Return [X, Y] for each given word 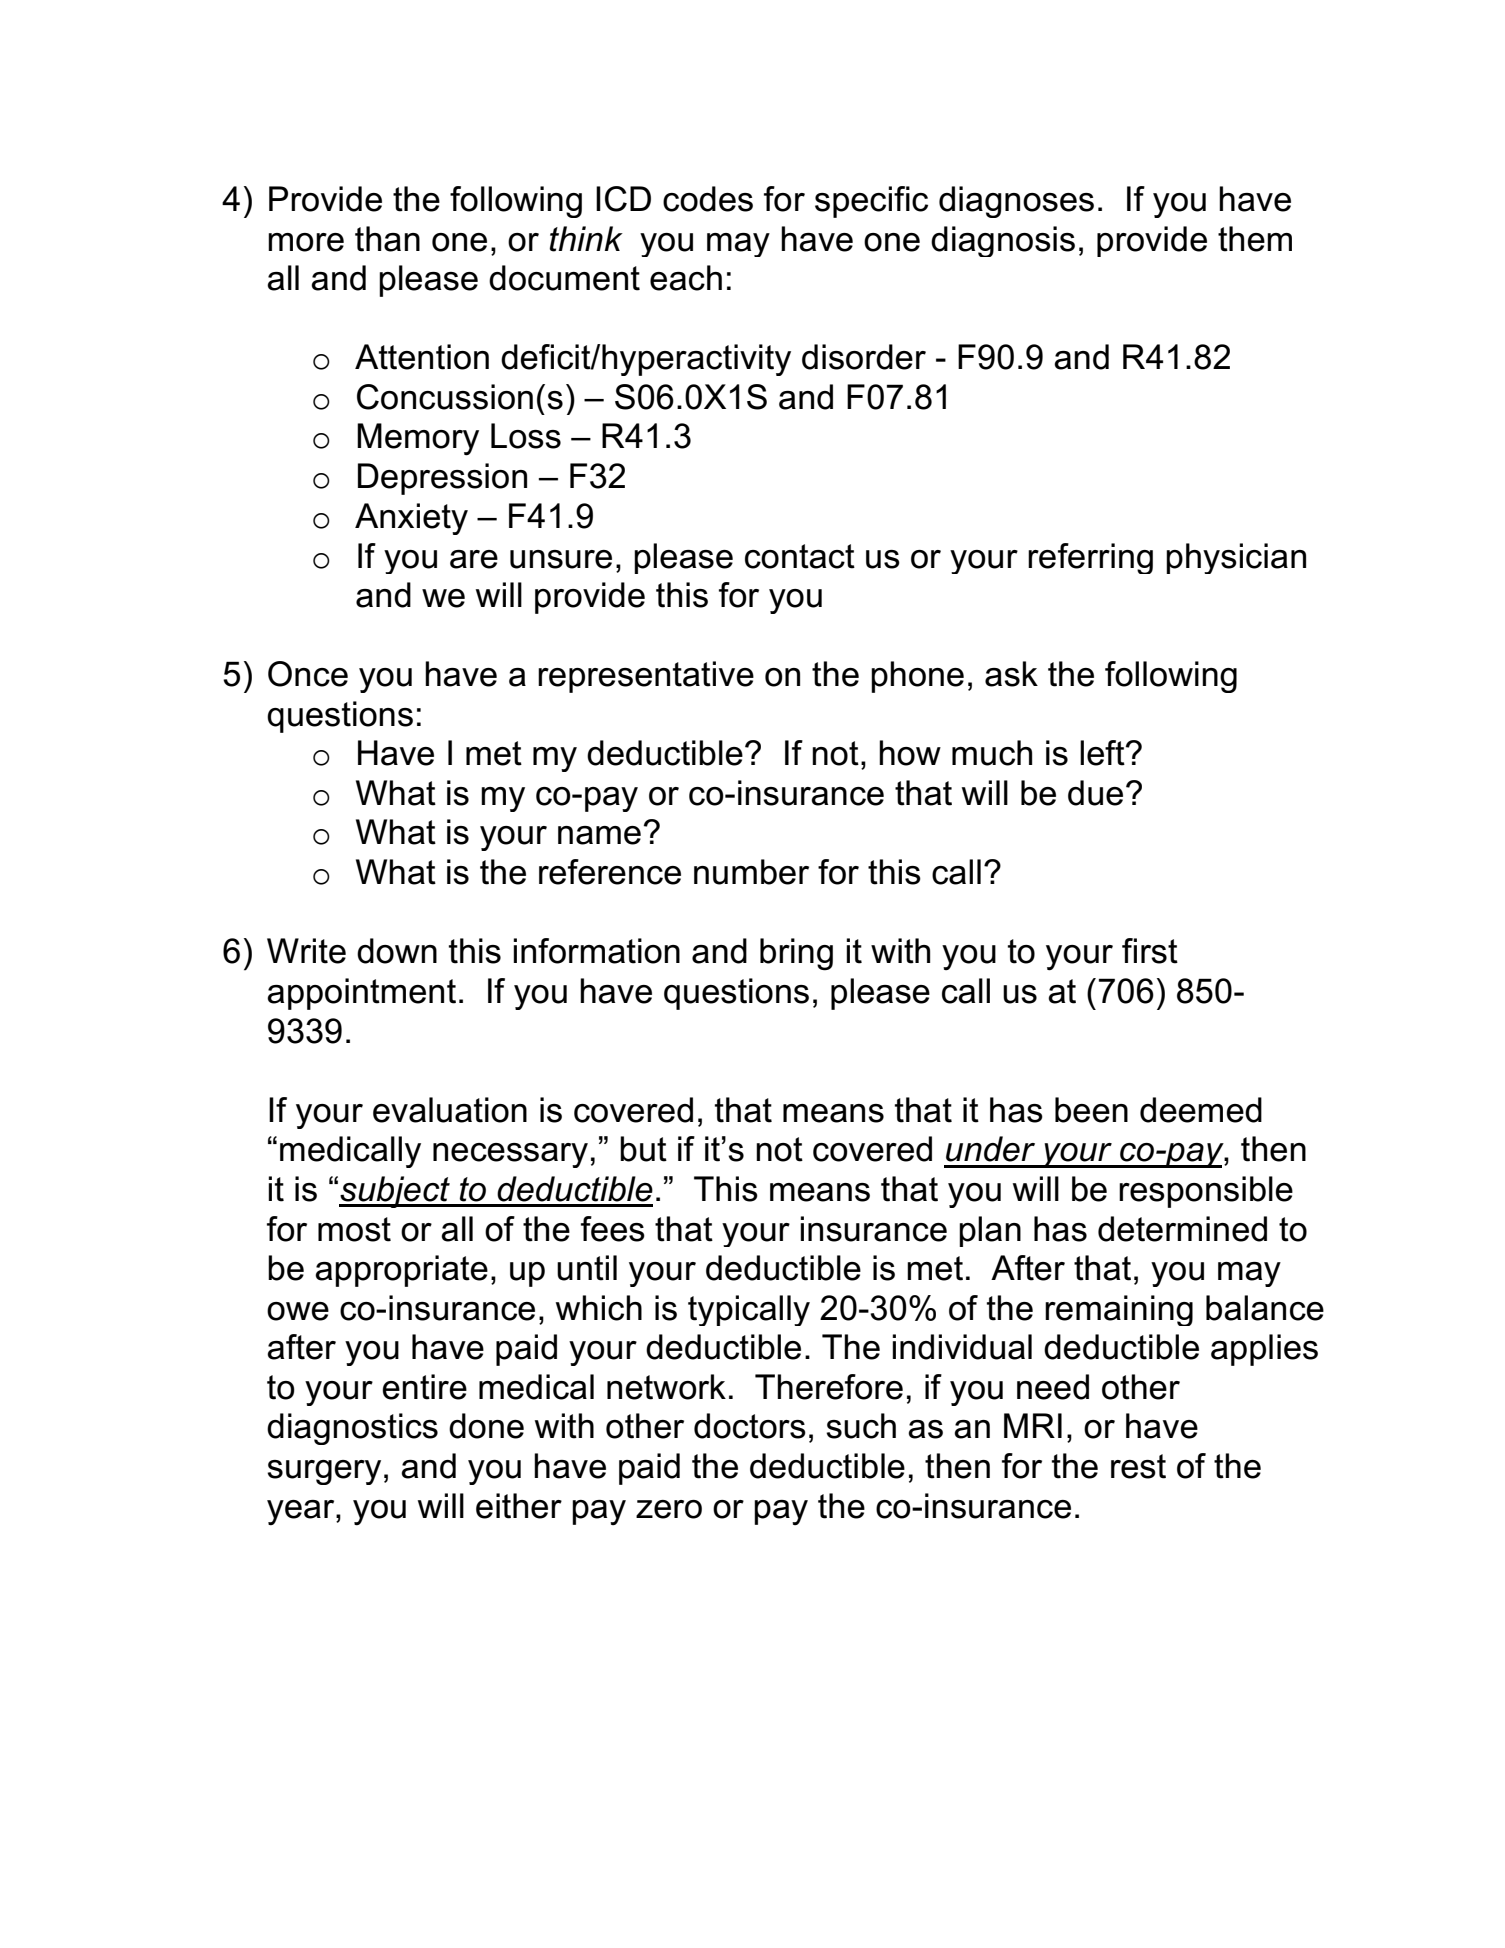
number [751, 872]
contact [800, 556]
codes [708, 199]
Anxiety [411, 519]
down [397, 951]
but [643, 1149]
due [1095, 793]
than [387, 239]
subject [395, 1192]
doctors [750, 1426]
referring [1090, 558]
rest [1138, 1466]
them [1255, 239]
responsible [1206, 1192]
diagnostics [352, 1429]
